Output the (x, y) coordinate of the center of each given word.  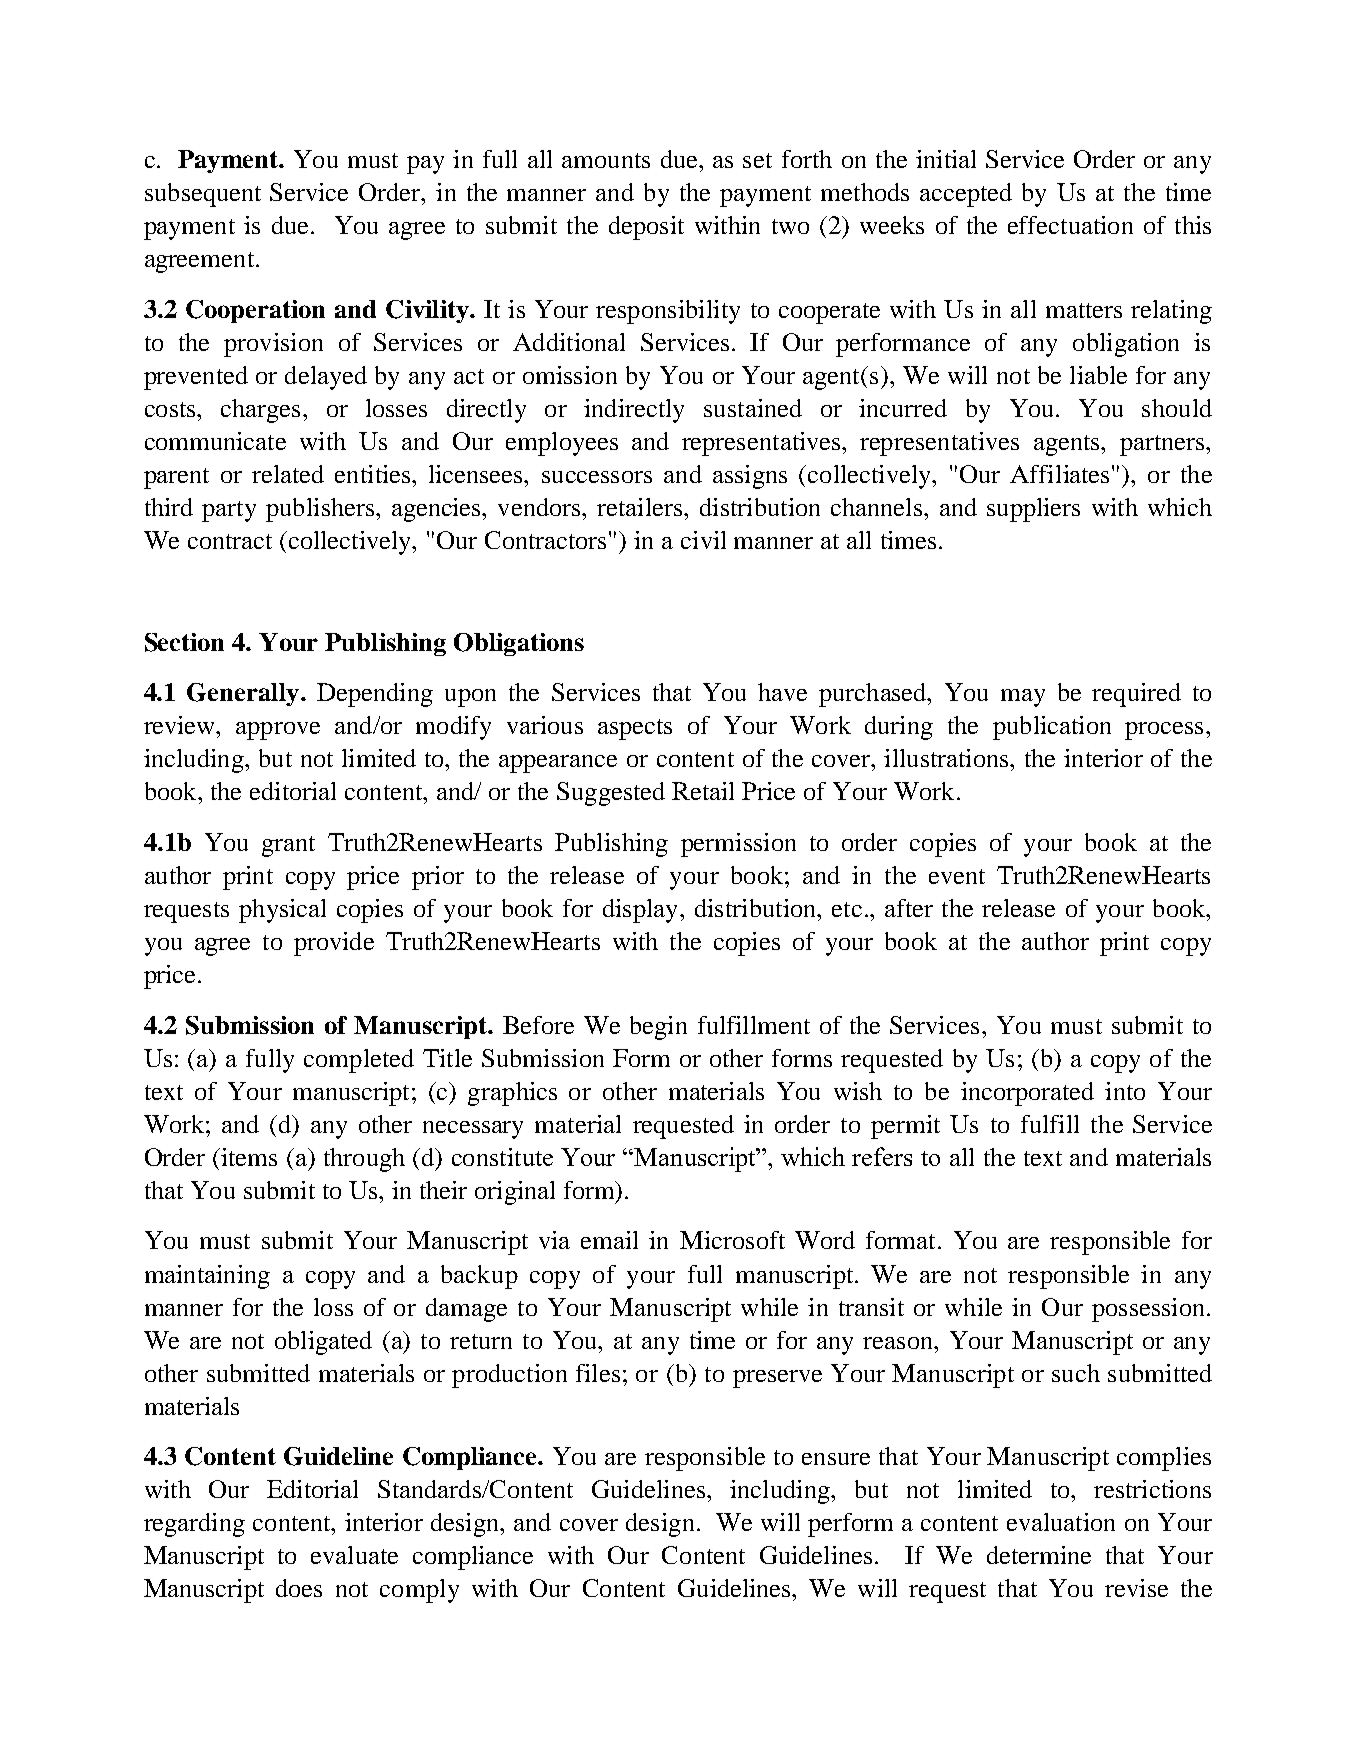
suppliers (1033, 510)
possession (1148, 1310)
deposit (646, 228)
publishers (320, 510)
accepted (966, 195)
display (640, 911)
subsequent (203, 195)
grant (288, 846)
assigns (750, 477)
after (909, 908)
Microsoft (732, 1240)
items (248, 1157)
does (299, 1588)
